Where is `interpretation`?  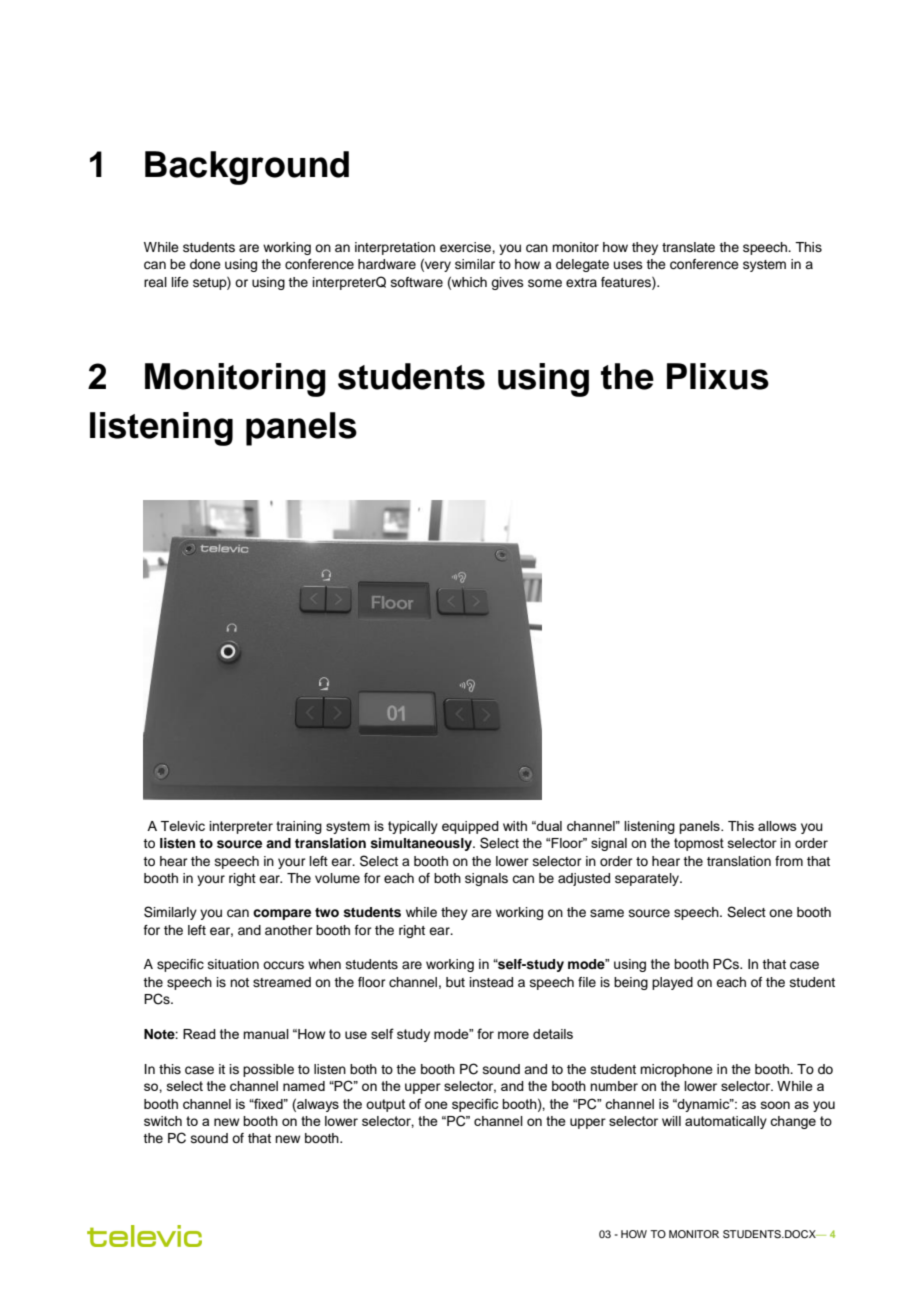
interpretation is located at coordinates (395, 248).
